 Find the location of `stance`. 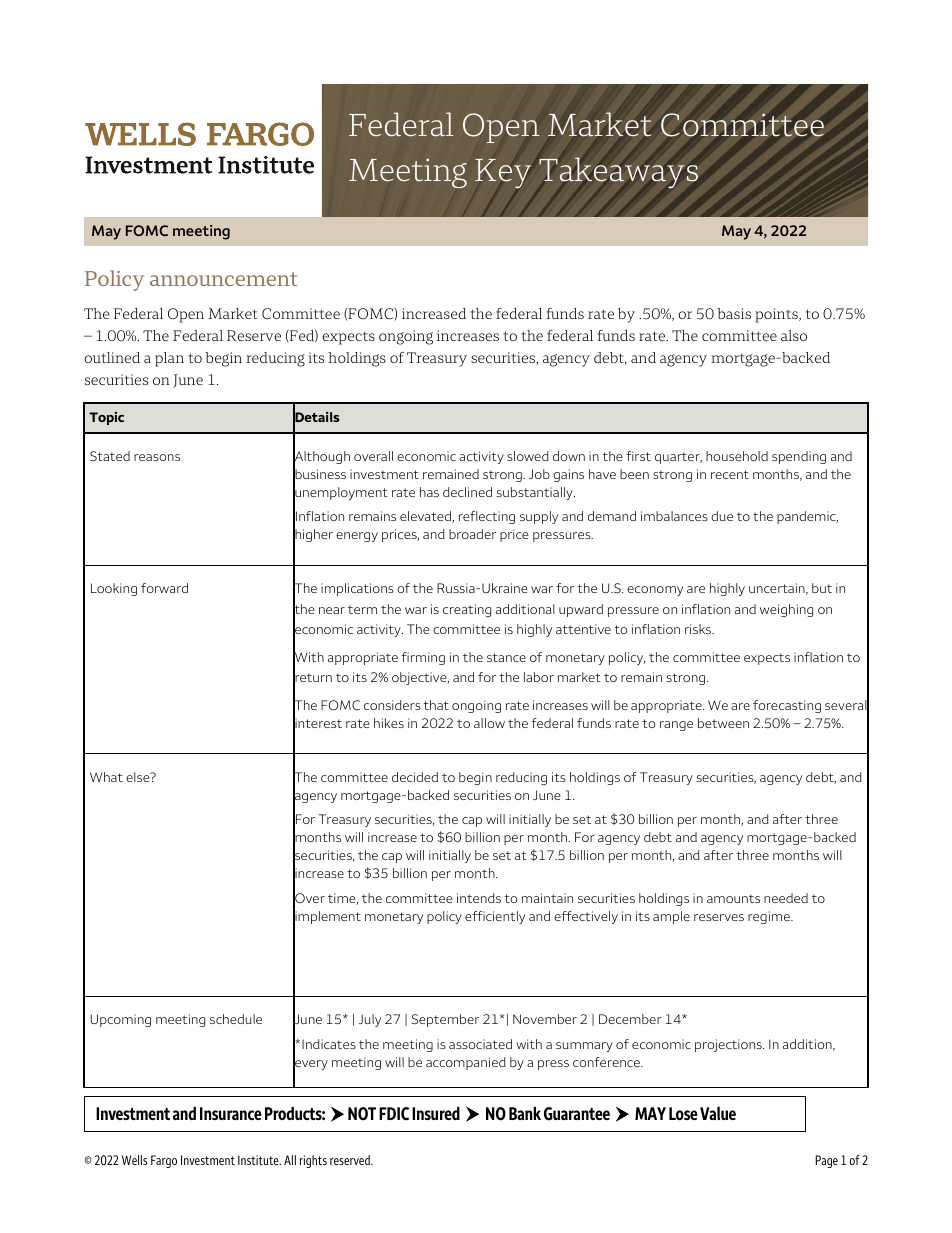

stance is located at coordinates (506, 657).
